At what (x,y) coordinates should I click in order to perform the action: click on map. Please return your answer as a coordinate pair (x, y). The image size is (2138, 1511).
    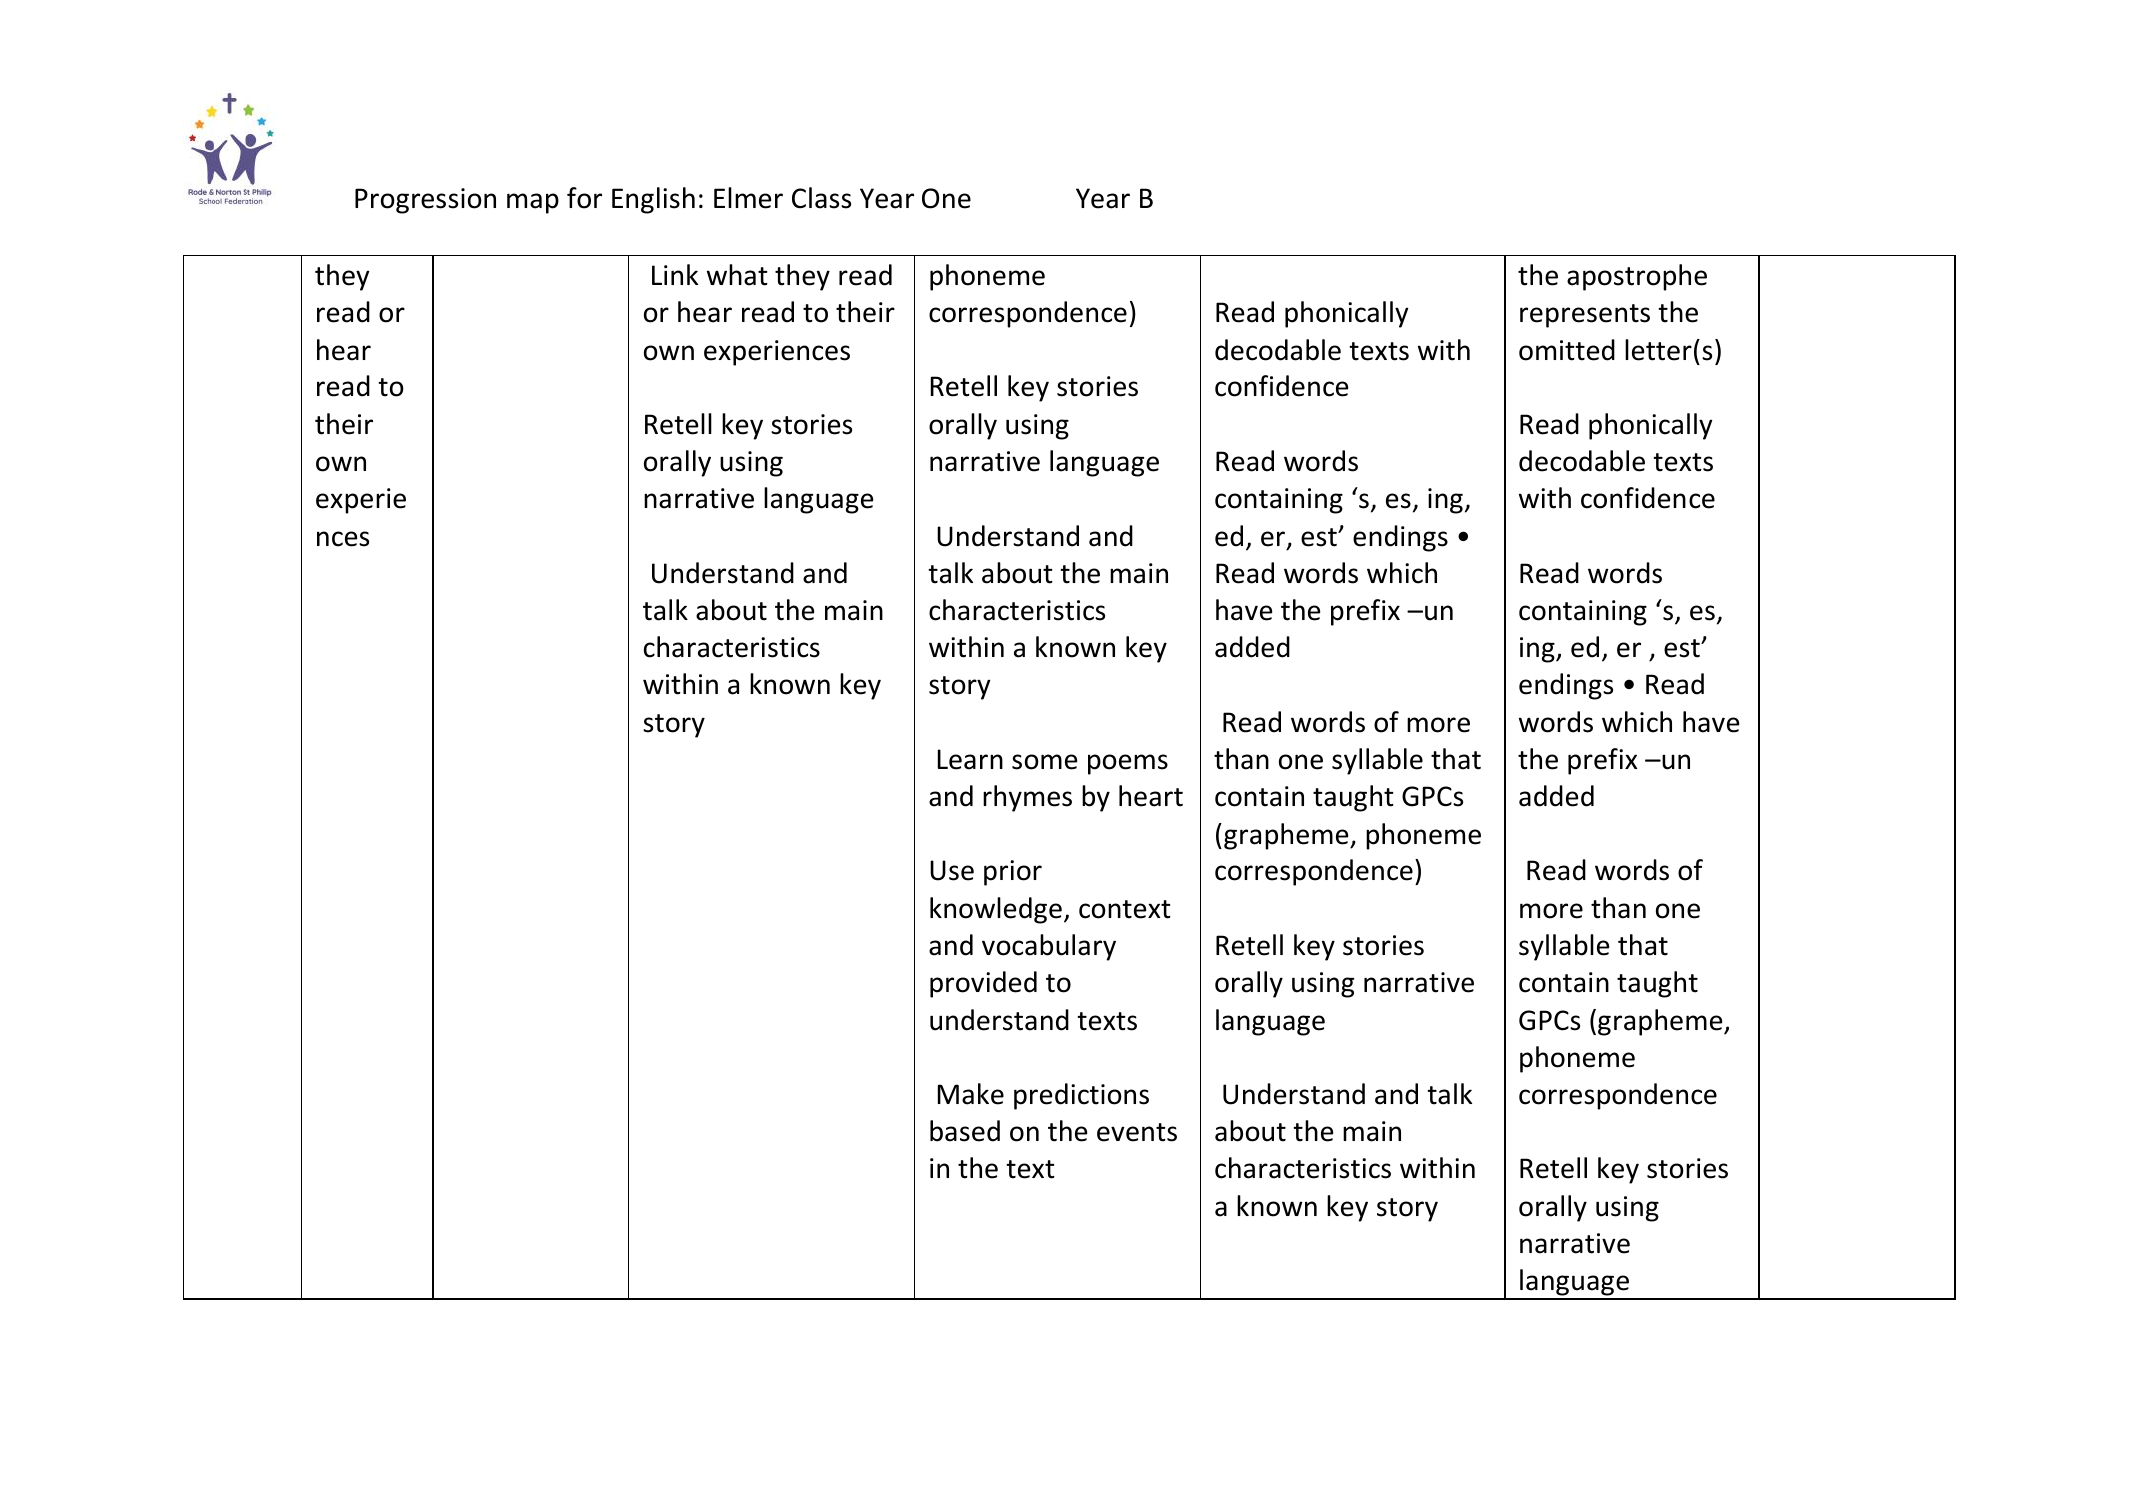
    Looking at the image, I should click on (533, 203).
